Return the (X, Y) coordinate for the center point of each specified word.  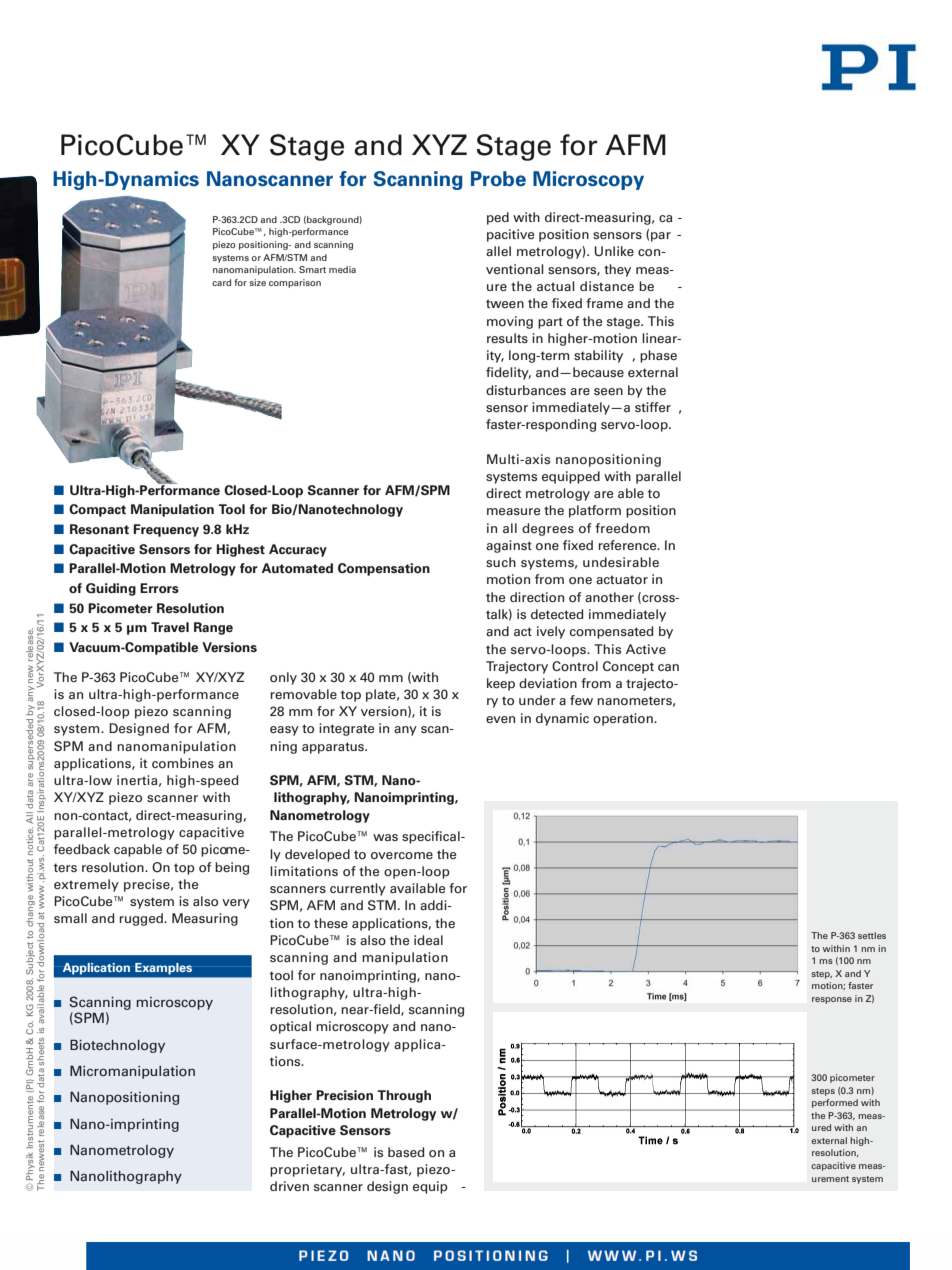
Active (646, 649)
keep (501, 684)
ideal (428, 940)
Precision (344, 1095)
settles (872, 935)
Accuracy (298, 550)
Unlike (614, 251)
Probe (498, 179)
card (221, 282)
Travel (170, 627)
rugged (142, 919)
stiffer (653, 407)
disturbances (526, 390)
